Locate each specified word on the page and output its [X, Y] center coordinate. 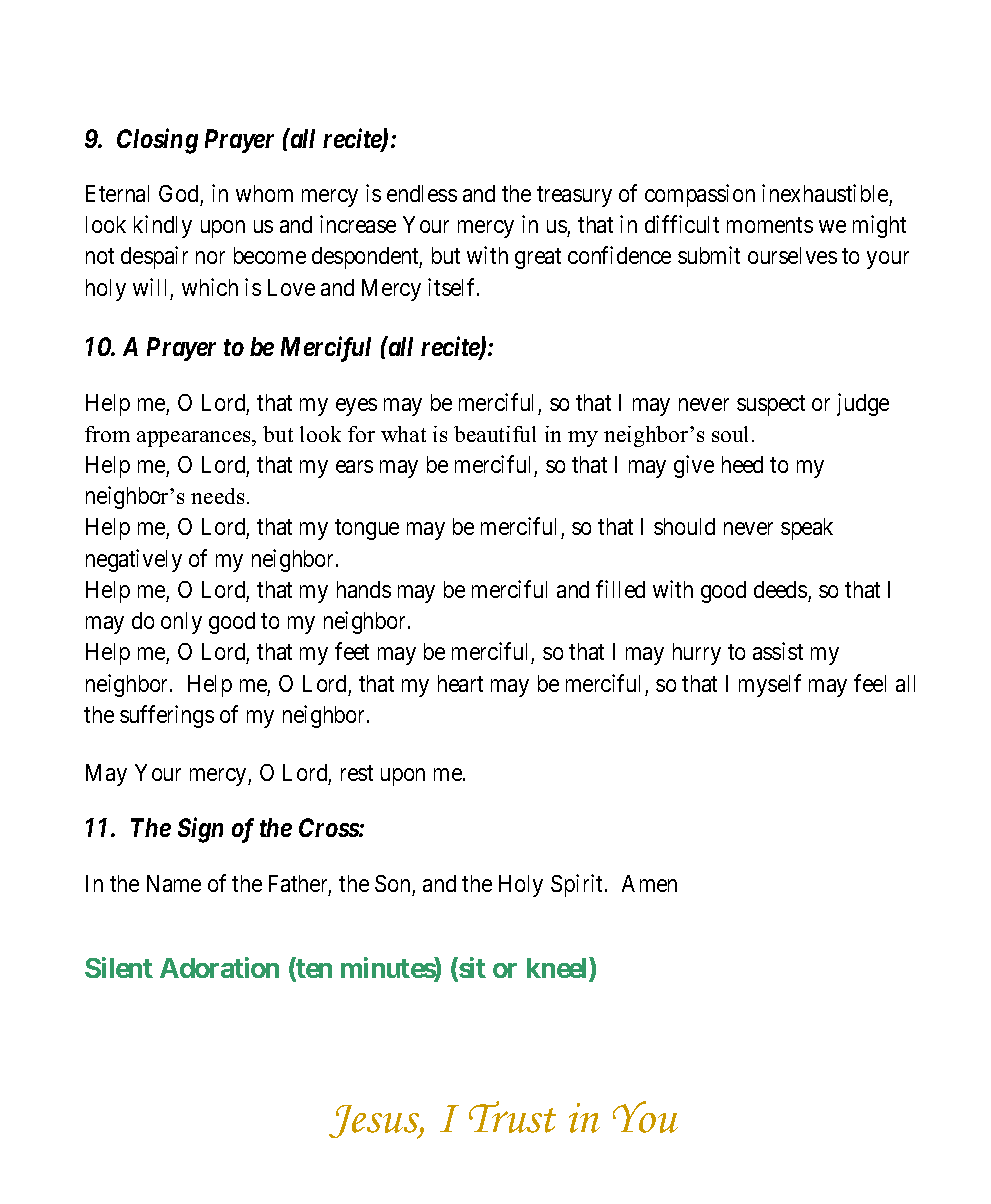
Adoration [219, 967]
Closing [157, 141]
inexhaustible [825, 193]
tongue [367, 530]
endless [422, 193]
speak [807, 529]
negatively [134, 560]
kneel [558, 969]
